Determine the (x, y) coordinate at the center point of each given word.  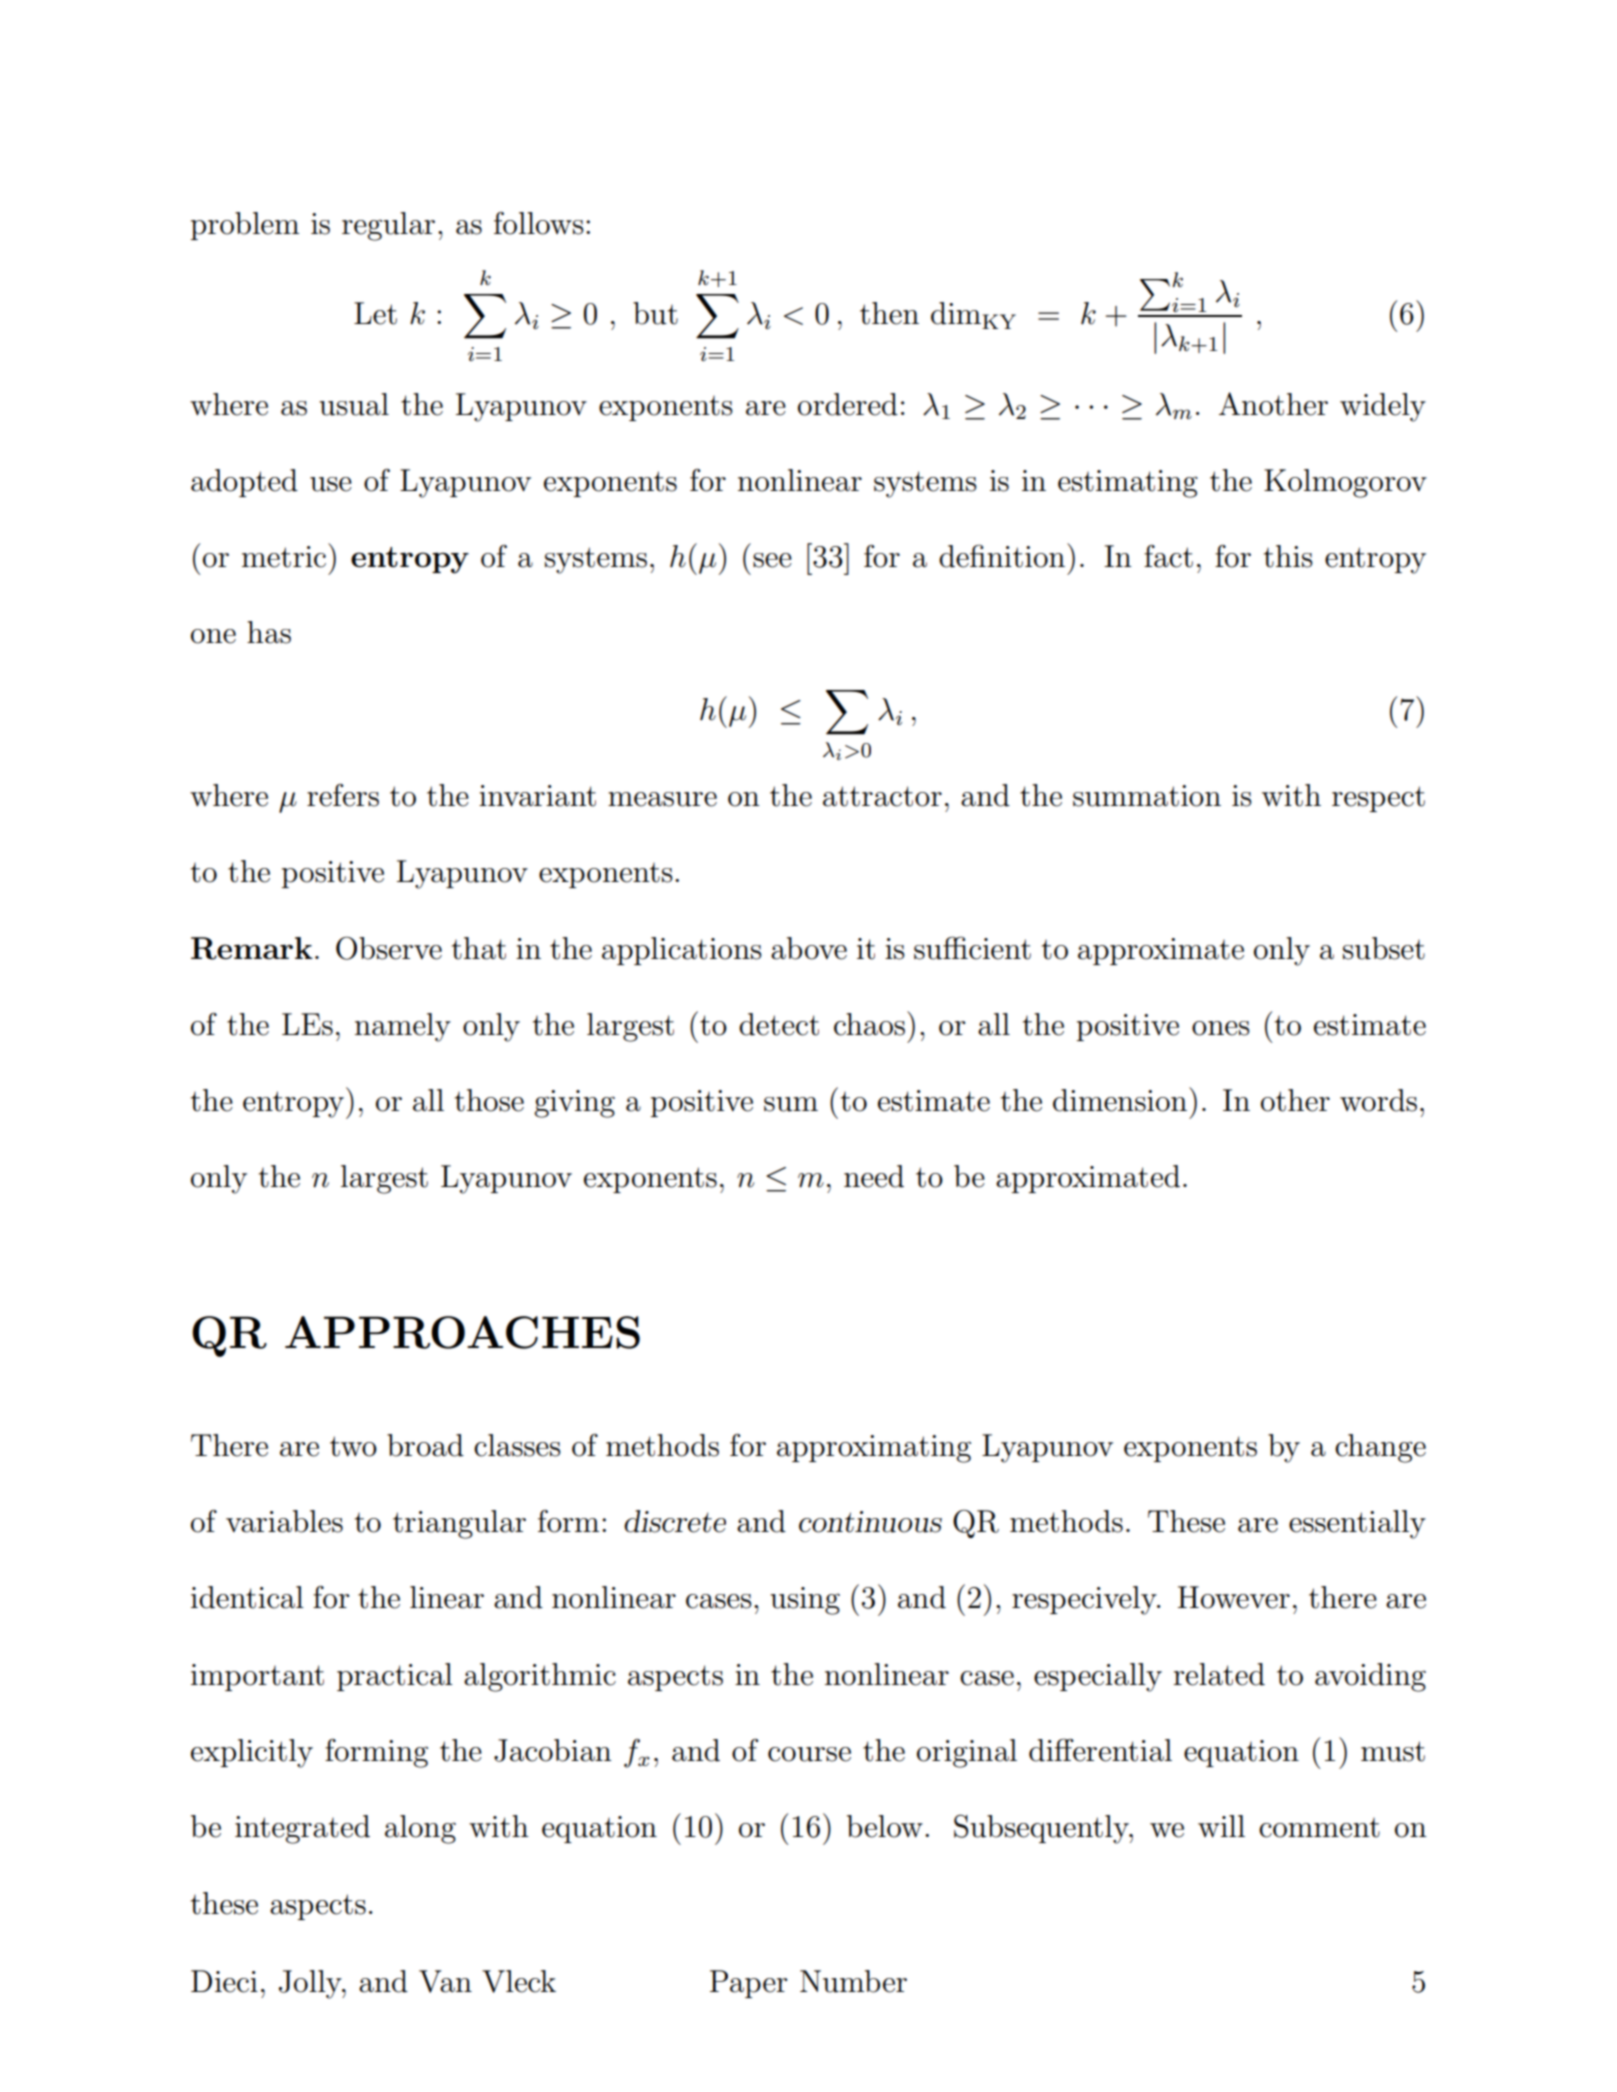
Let (375, 313)
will (1221, 1826)
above (809, 948)
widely (1383, 407)
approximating (874, 1449)
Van (445, 1981)
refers (343, 795)
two (353, 1446)
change (1380, 1448)
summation (1147, 796)
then (889, 313)
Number (853, 1981)
